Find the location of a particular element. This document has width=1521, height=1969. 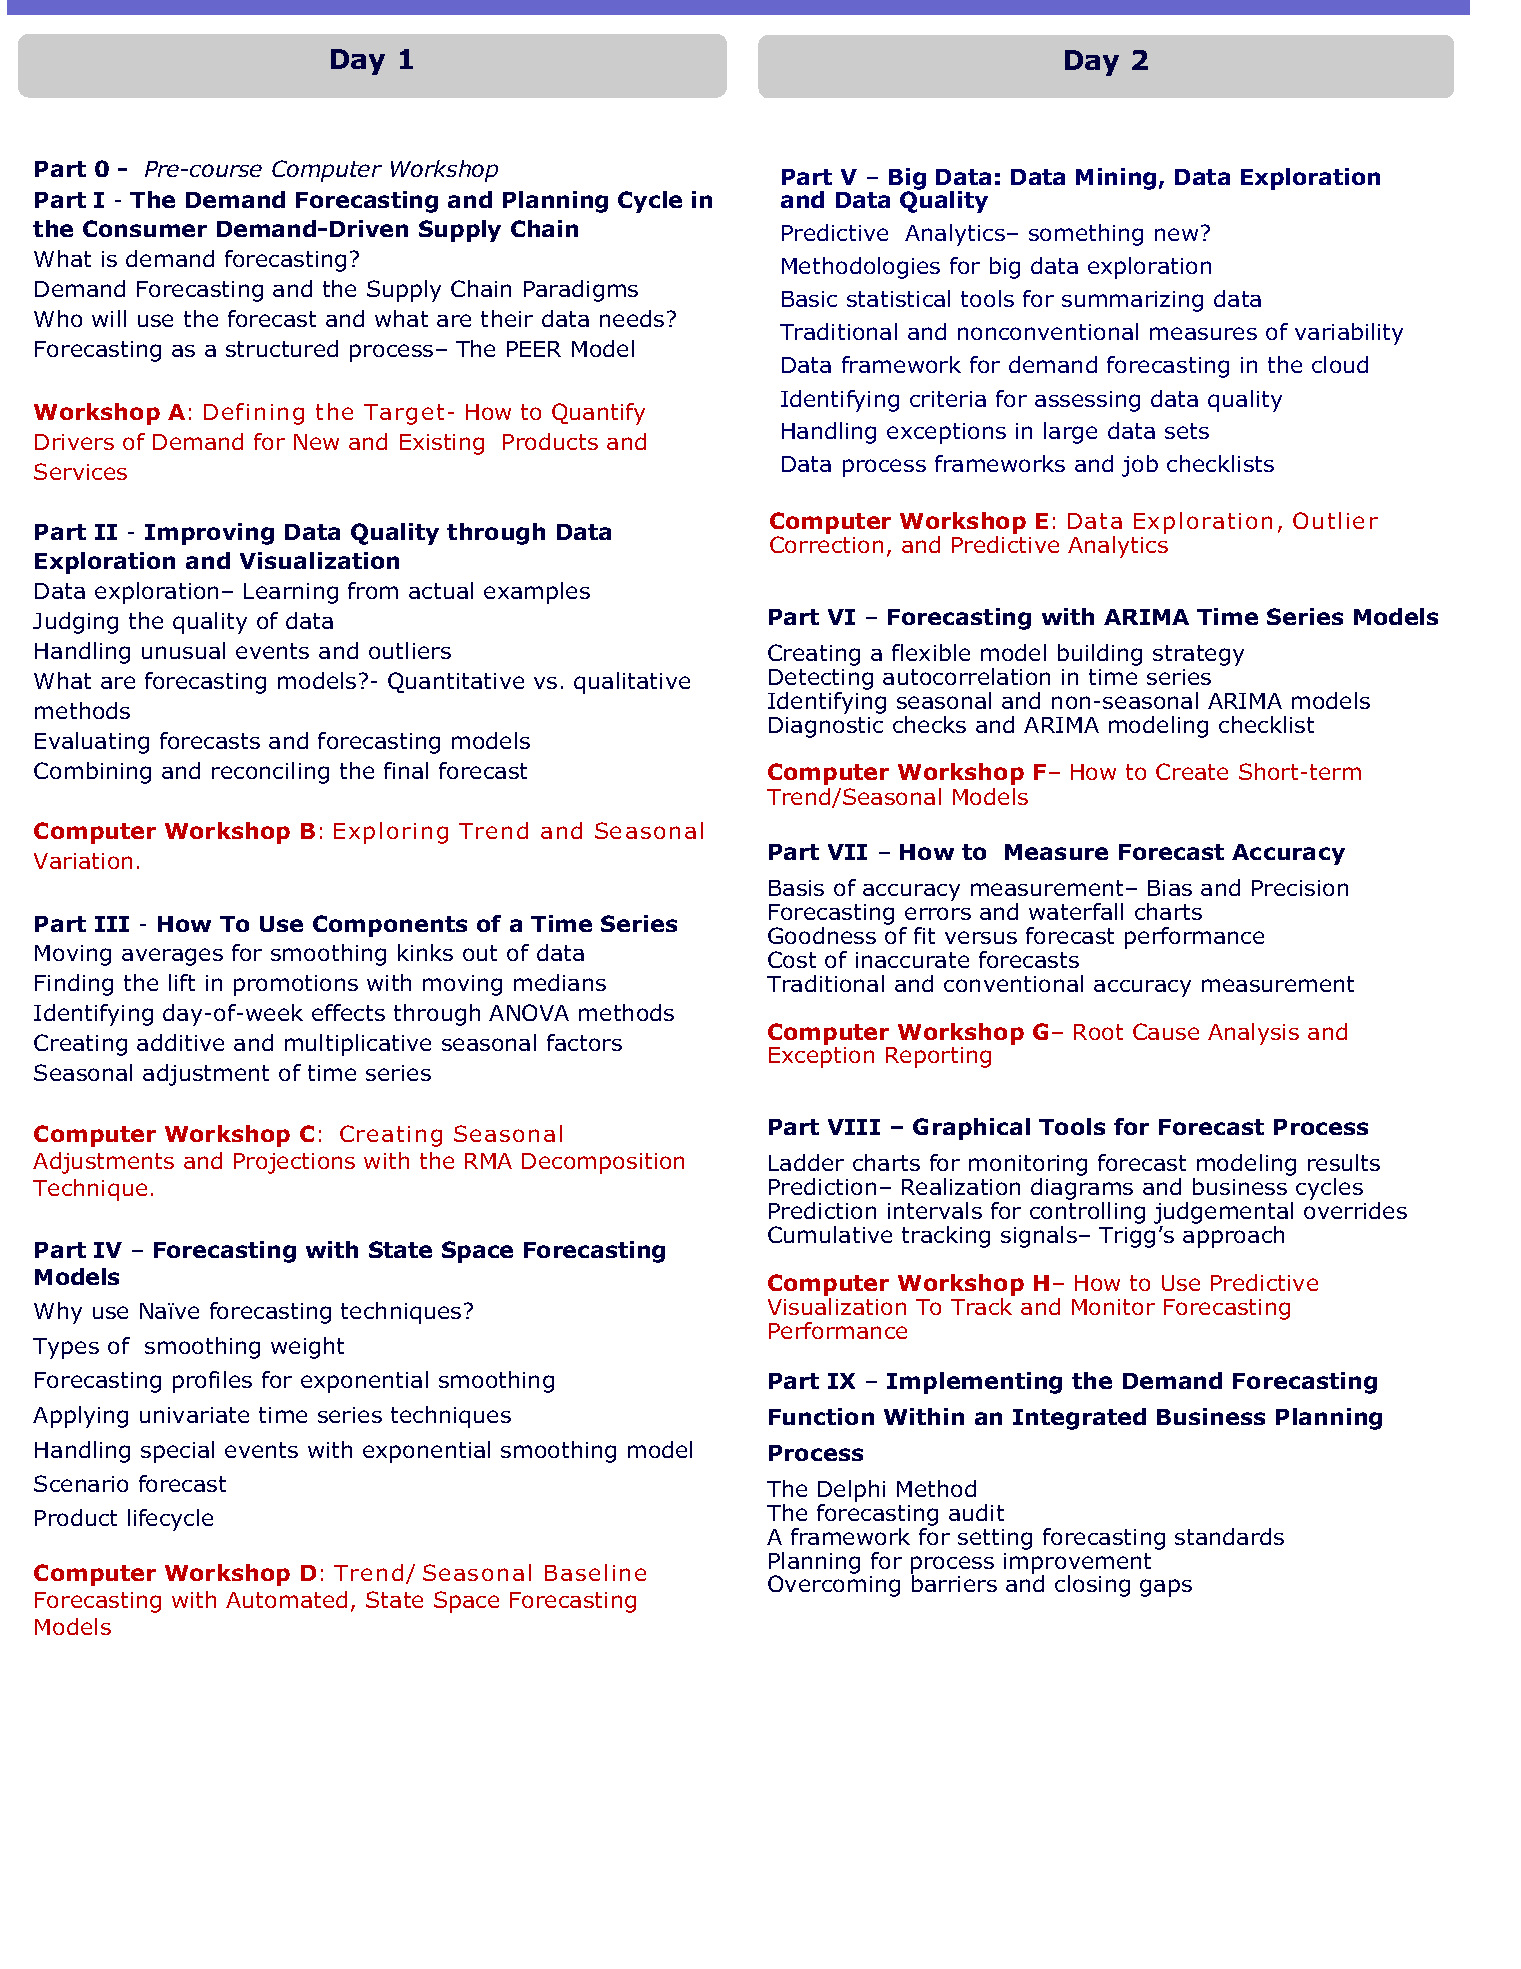

judgemental is located at coordinates (1223, 1213).
